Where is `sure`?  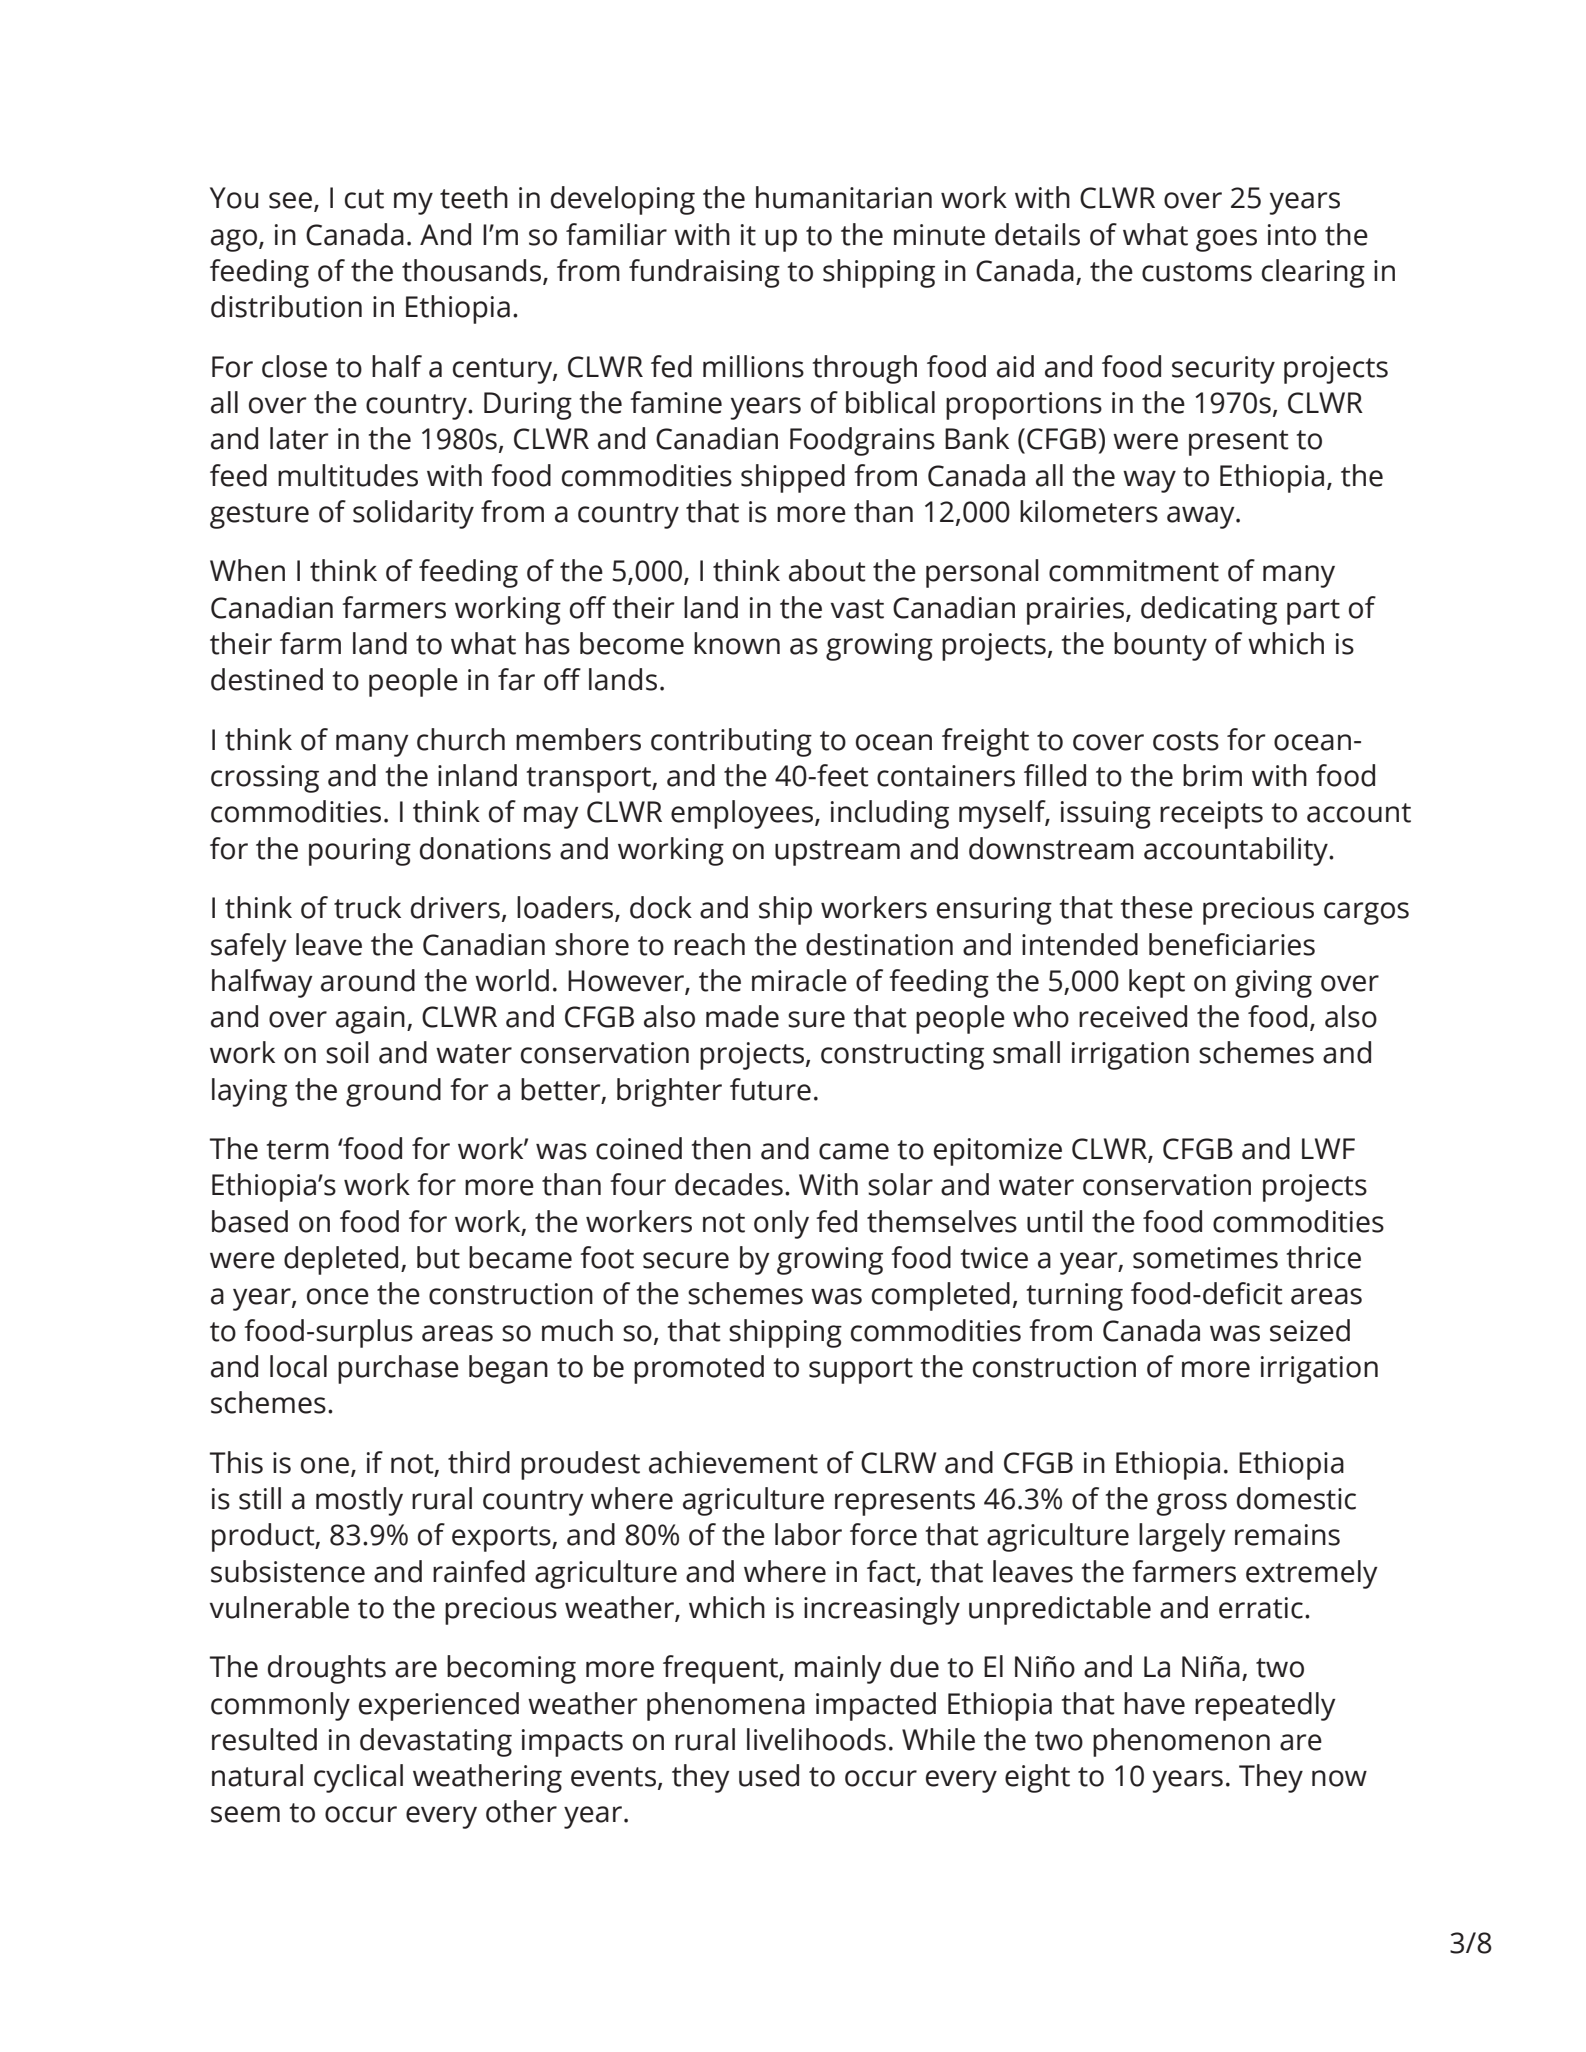 sure is located at coordinates (816, 1019).
